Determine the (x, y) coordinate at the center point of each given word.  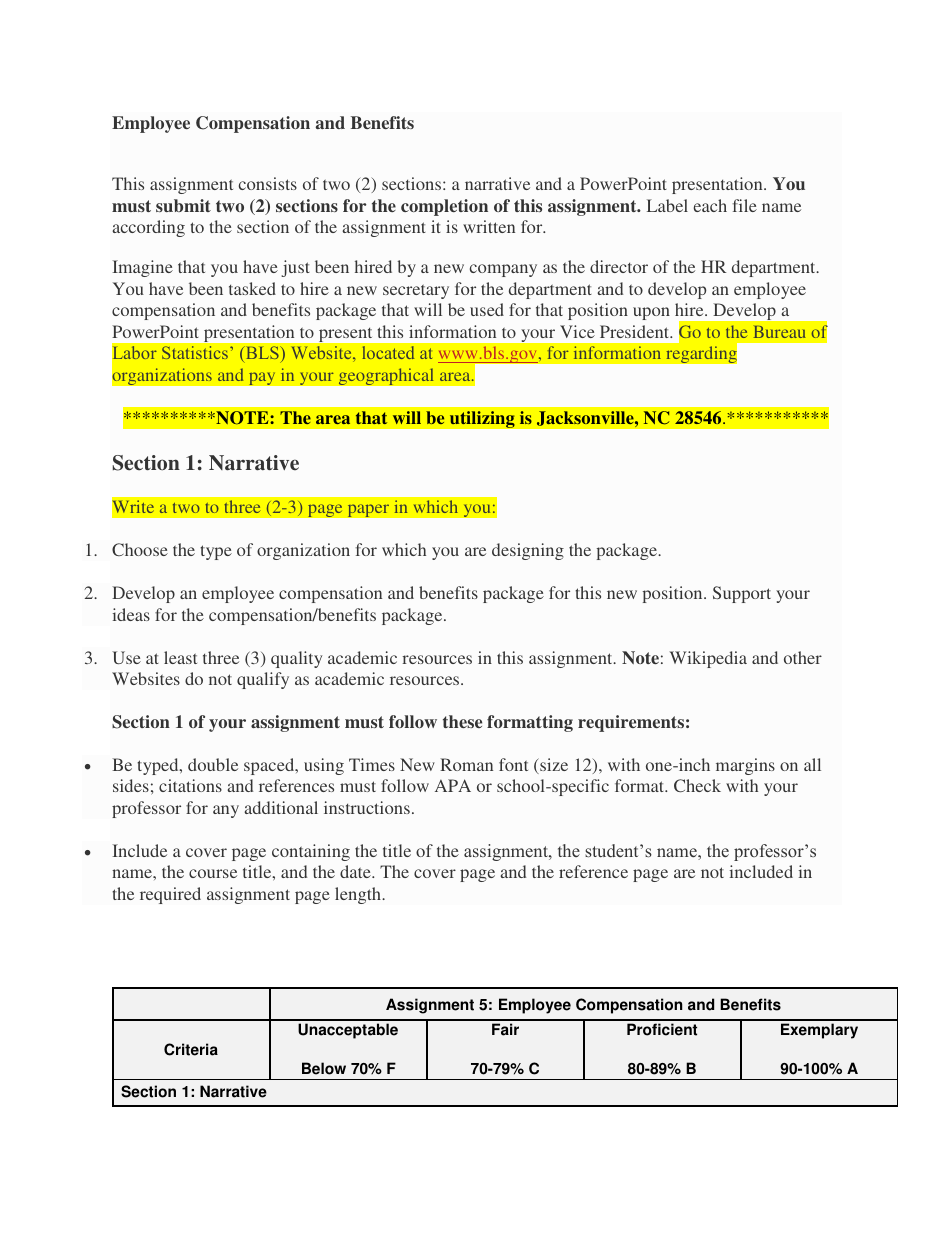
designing (528, 551)
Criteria (191, 1049)
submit (183, 205)
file (744, 205)
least (180, 657)
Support (742, 594)
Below (324, 1068)
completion (444, 207)
